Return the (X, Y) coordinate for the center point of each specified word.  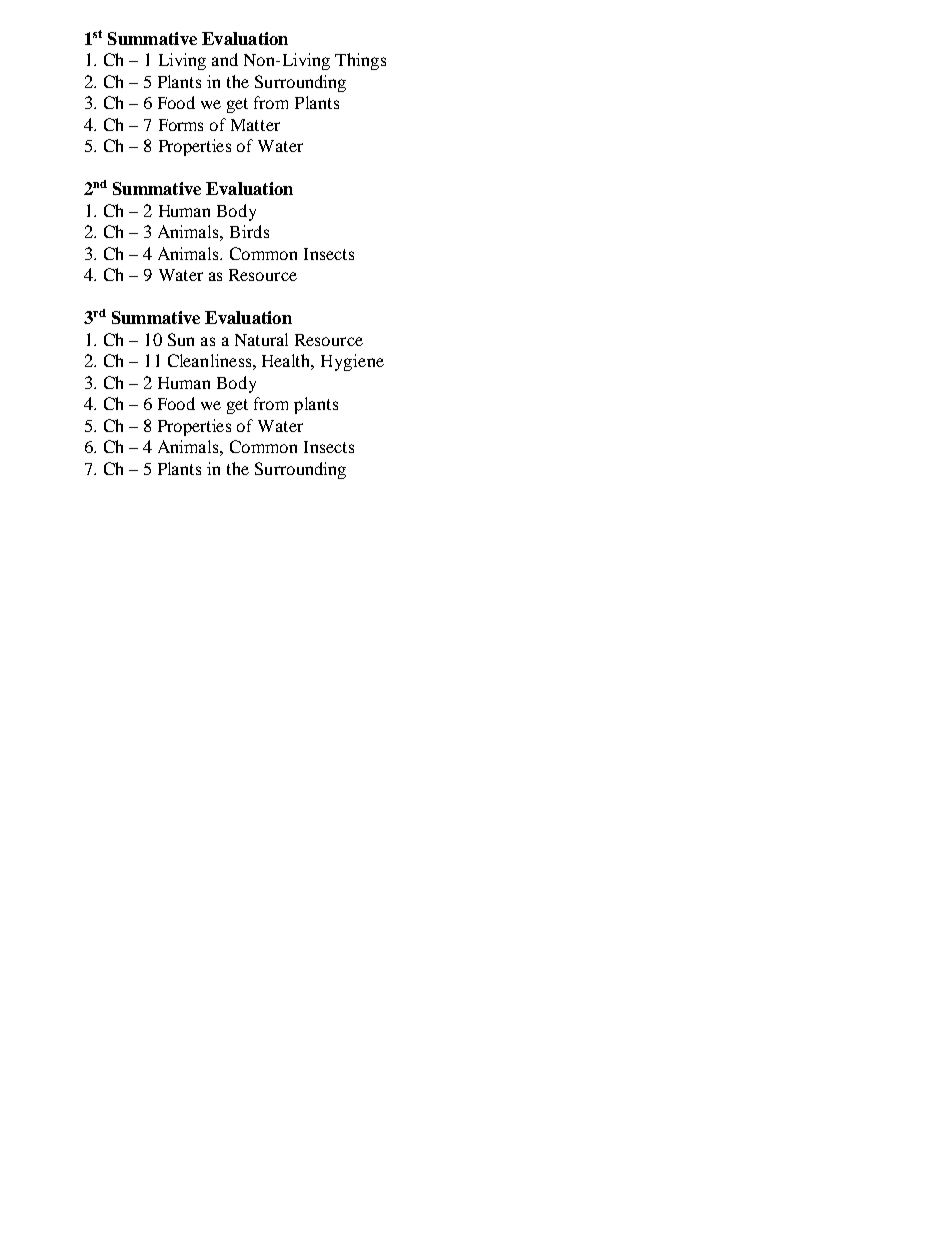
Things (360, 61)
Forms (181, 125)
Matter (255, 125)
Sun (181, 339)
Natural (261, 339)
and (225, 59)
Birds (249, 231)
